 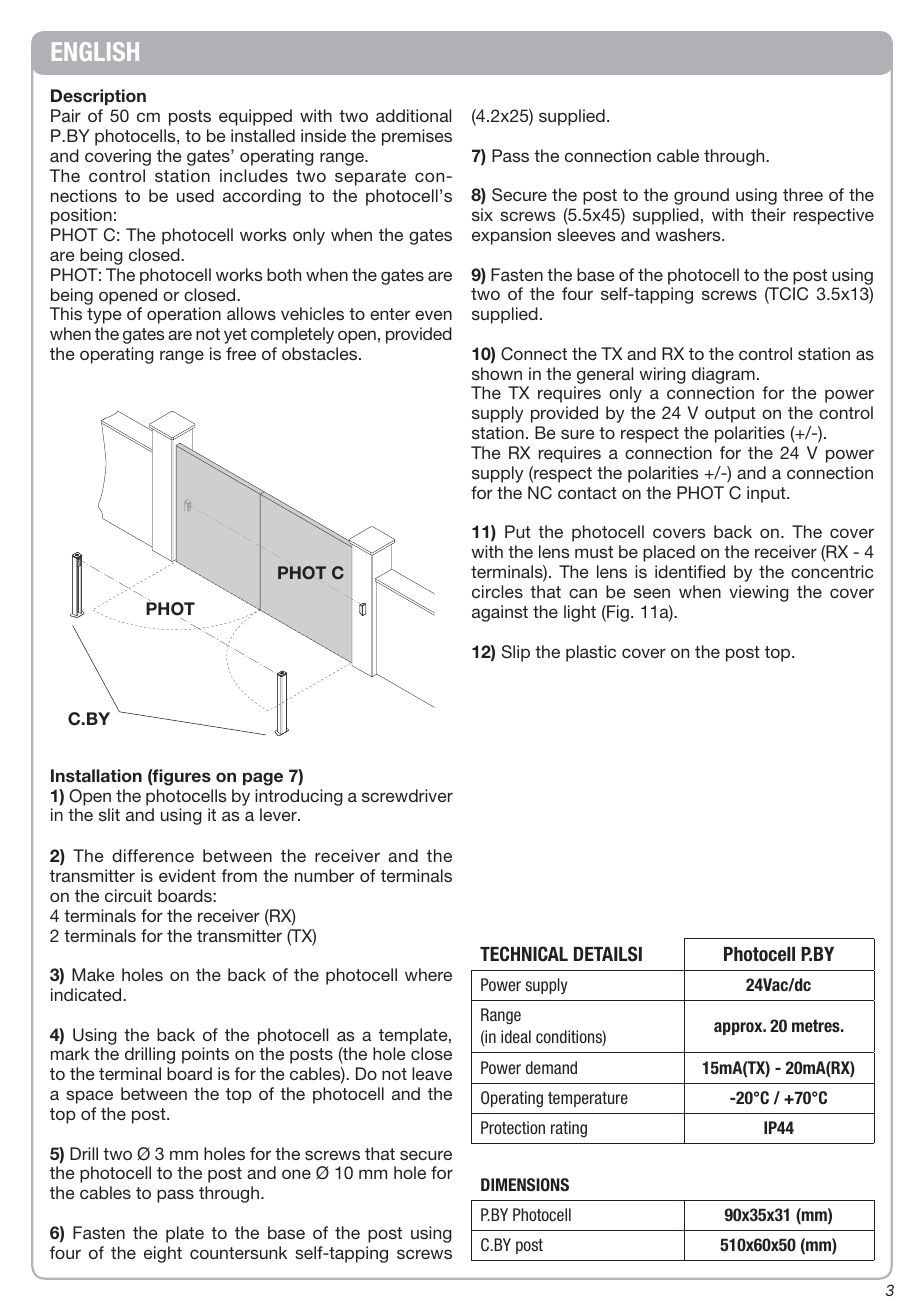 What do you see at coordinates (98, 97) in the screenshot?
I see `Description` at bounding box center [98, 97].
